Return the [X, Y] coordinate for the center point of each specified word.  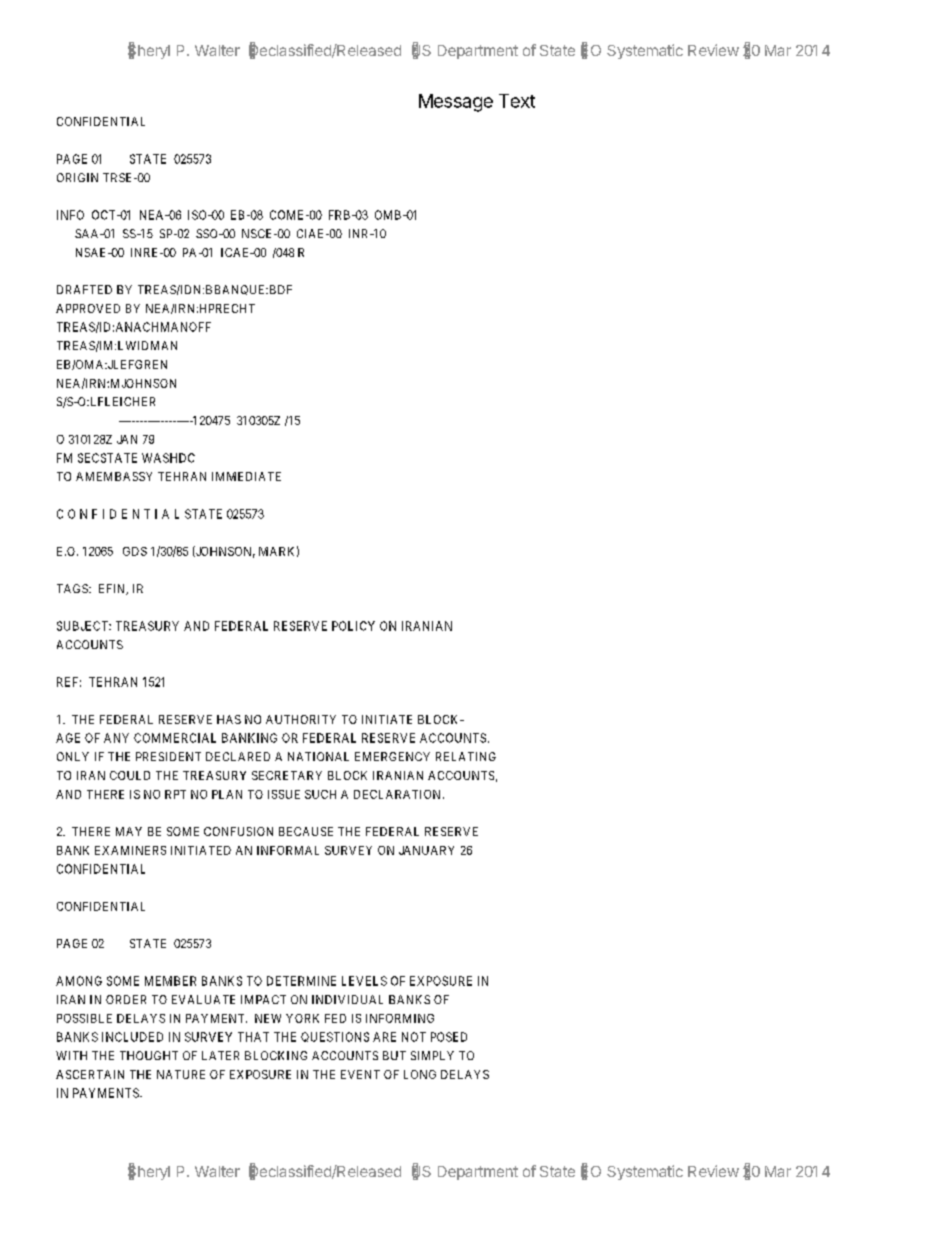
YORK [302, 1018]
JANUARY [426, 850]
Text [517, 101]
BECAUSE [306, 831]
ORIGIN [77, 177]
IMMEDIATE [246, 476]
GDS [135, 551]
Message [456, 103]
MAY [129, 831]
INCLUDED [132, 1037]
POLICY [353, 626]
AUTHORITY [301, 719]
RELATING [466, 756]
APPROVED [88, 308]
